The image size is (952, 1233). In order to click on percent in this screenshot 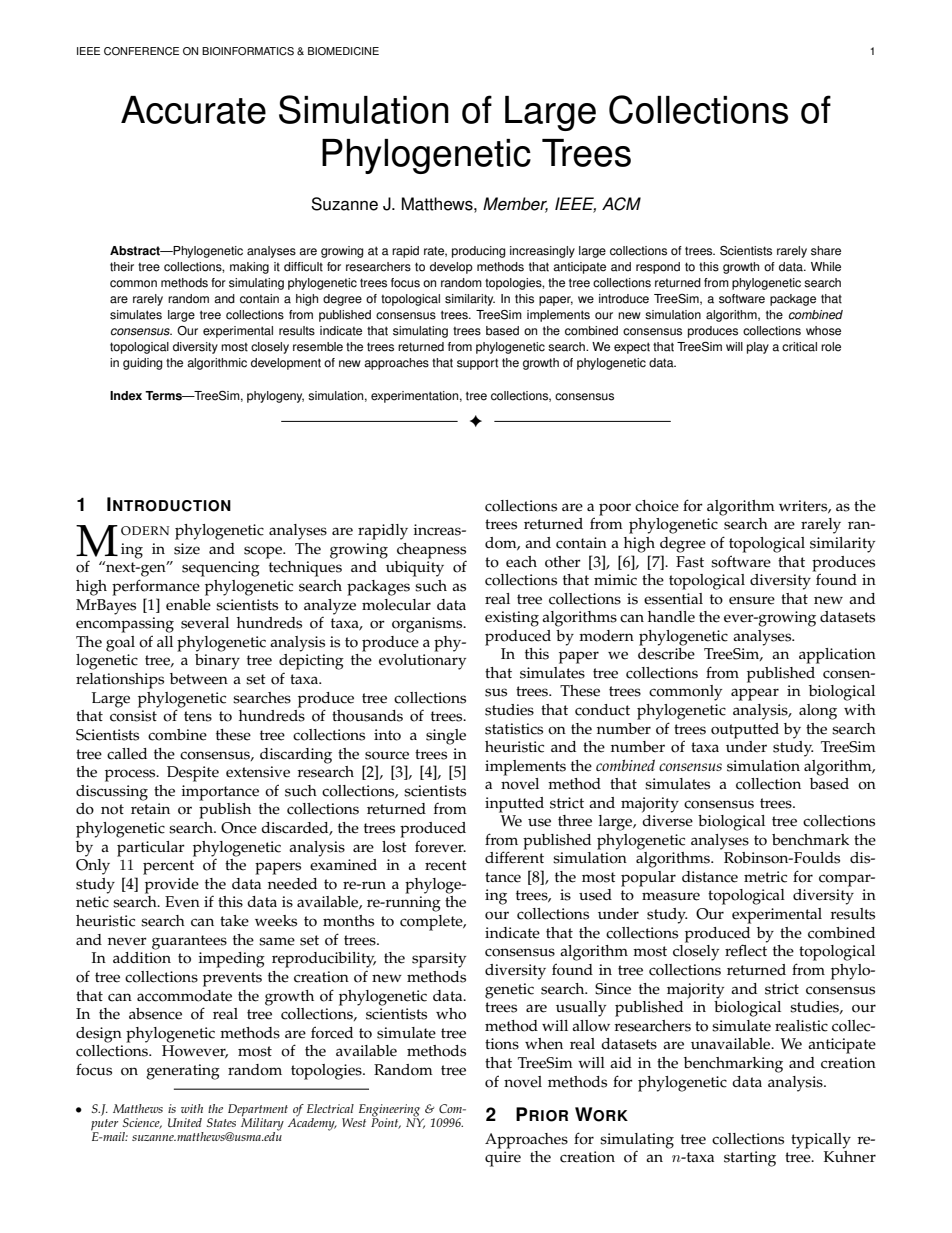, I will do `click(168, 867)`.
